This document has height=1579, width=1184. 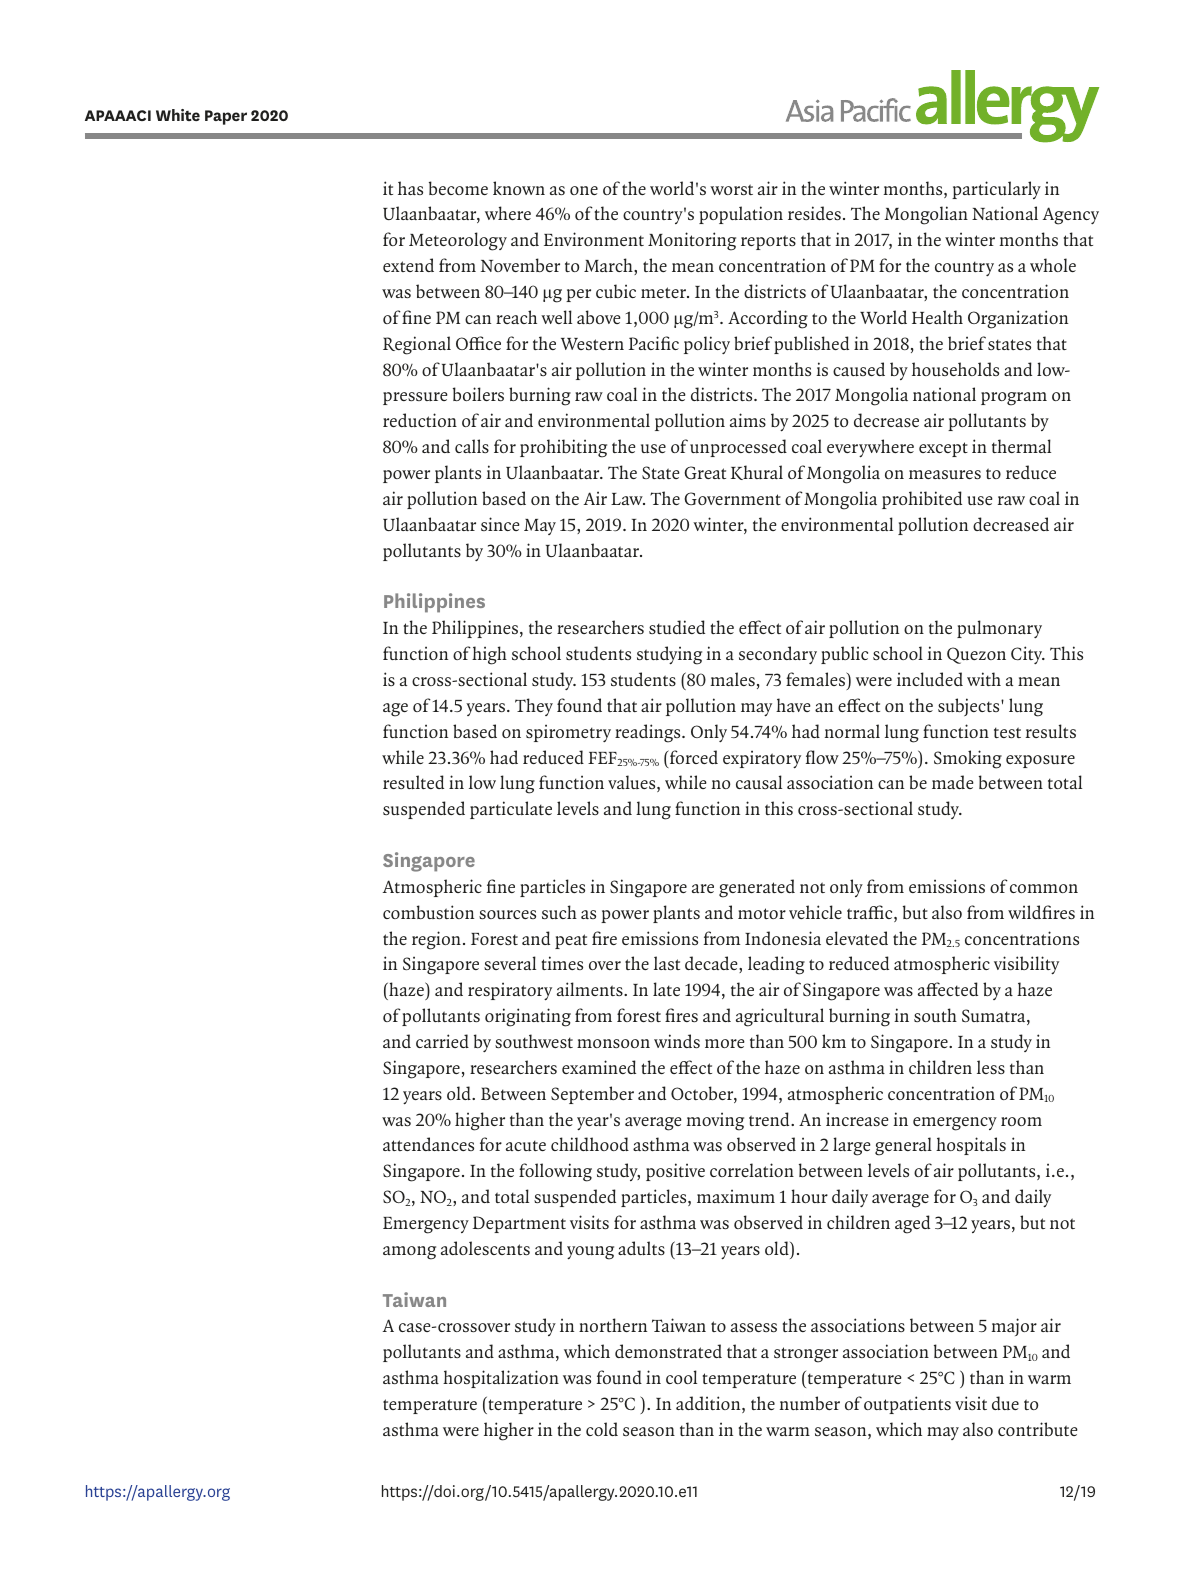 I want to click on Paper, so click(x=226, y=117).
